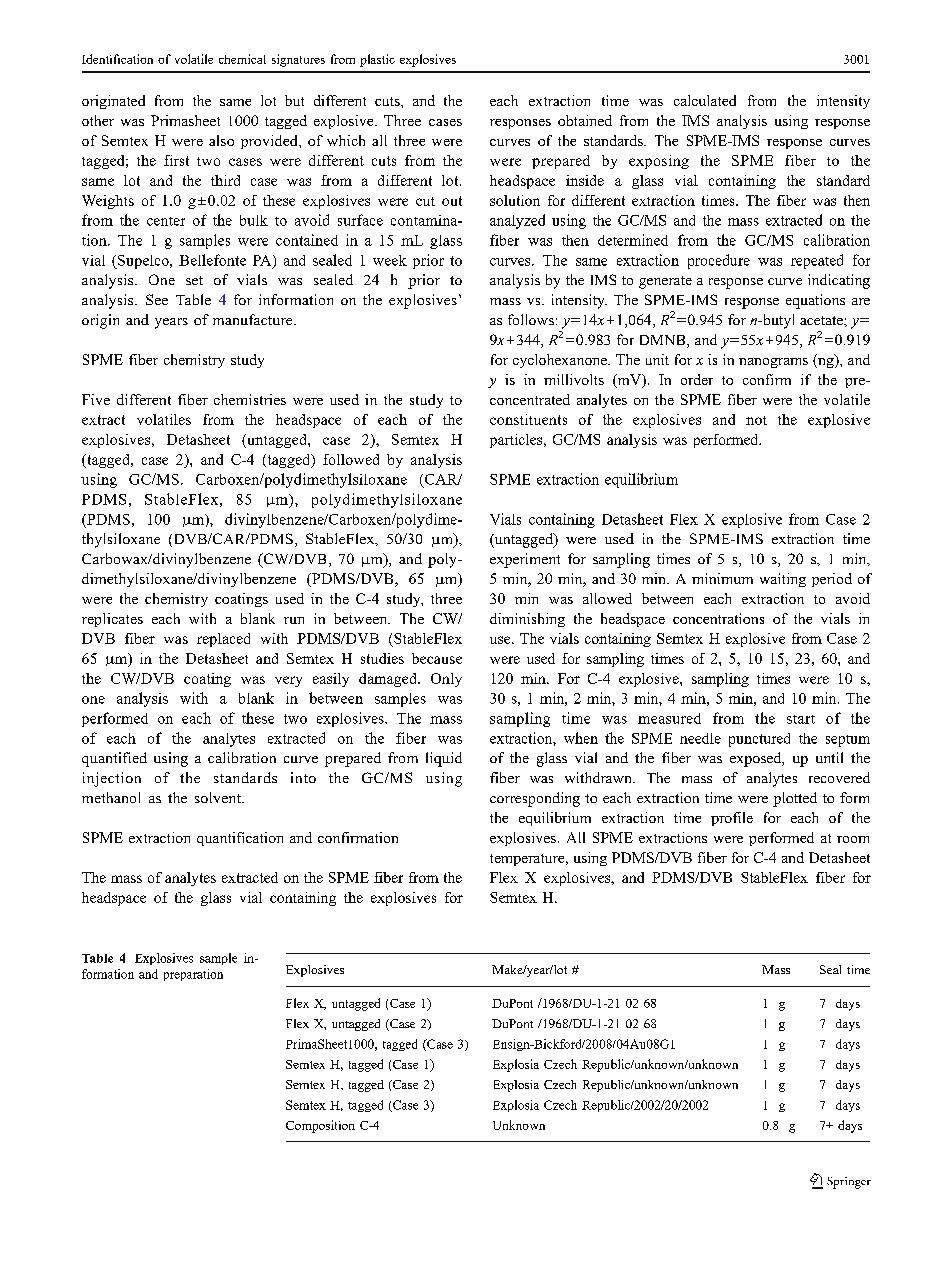 The width and height of the page is (952, 1265). I want to click on chemical, so click(242, 59).
